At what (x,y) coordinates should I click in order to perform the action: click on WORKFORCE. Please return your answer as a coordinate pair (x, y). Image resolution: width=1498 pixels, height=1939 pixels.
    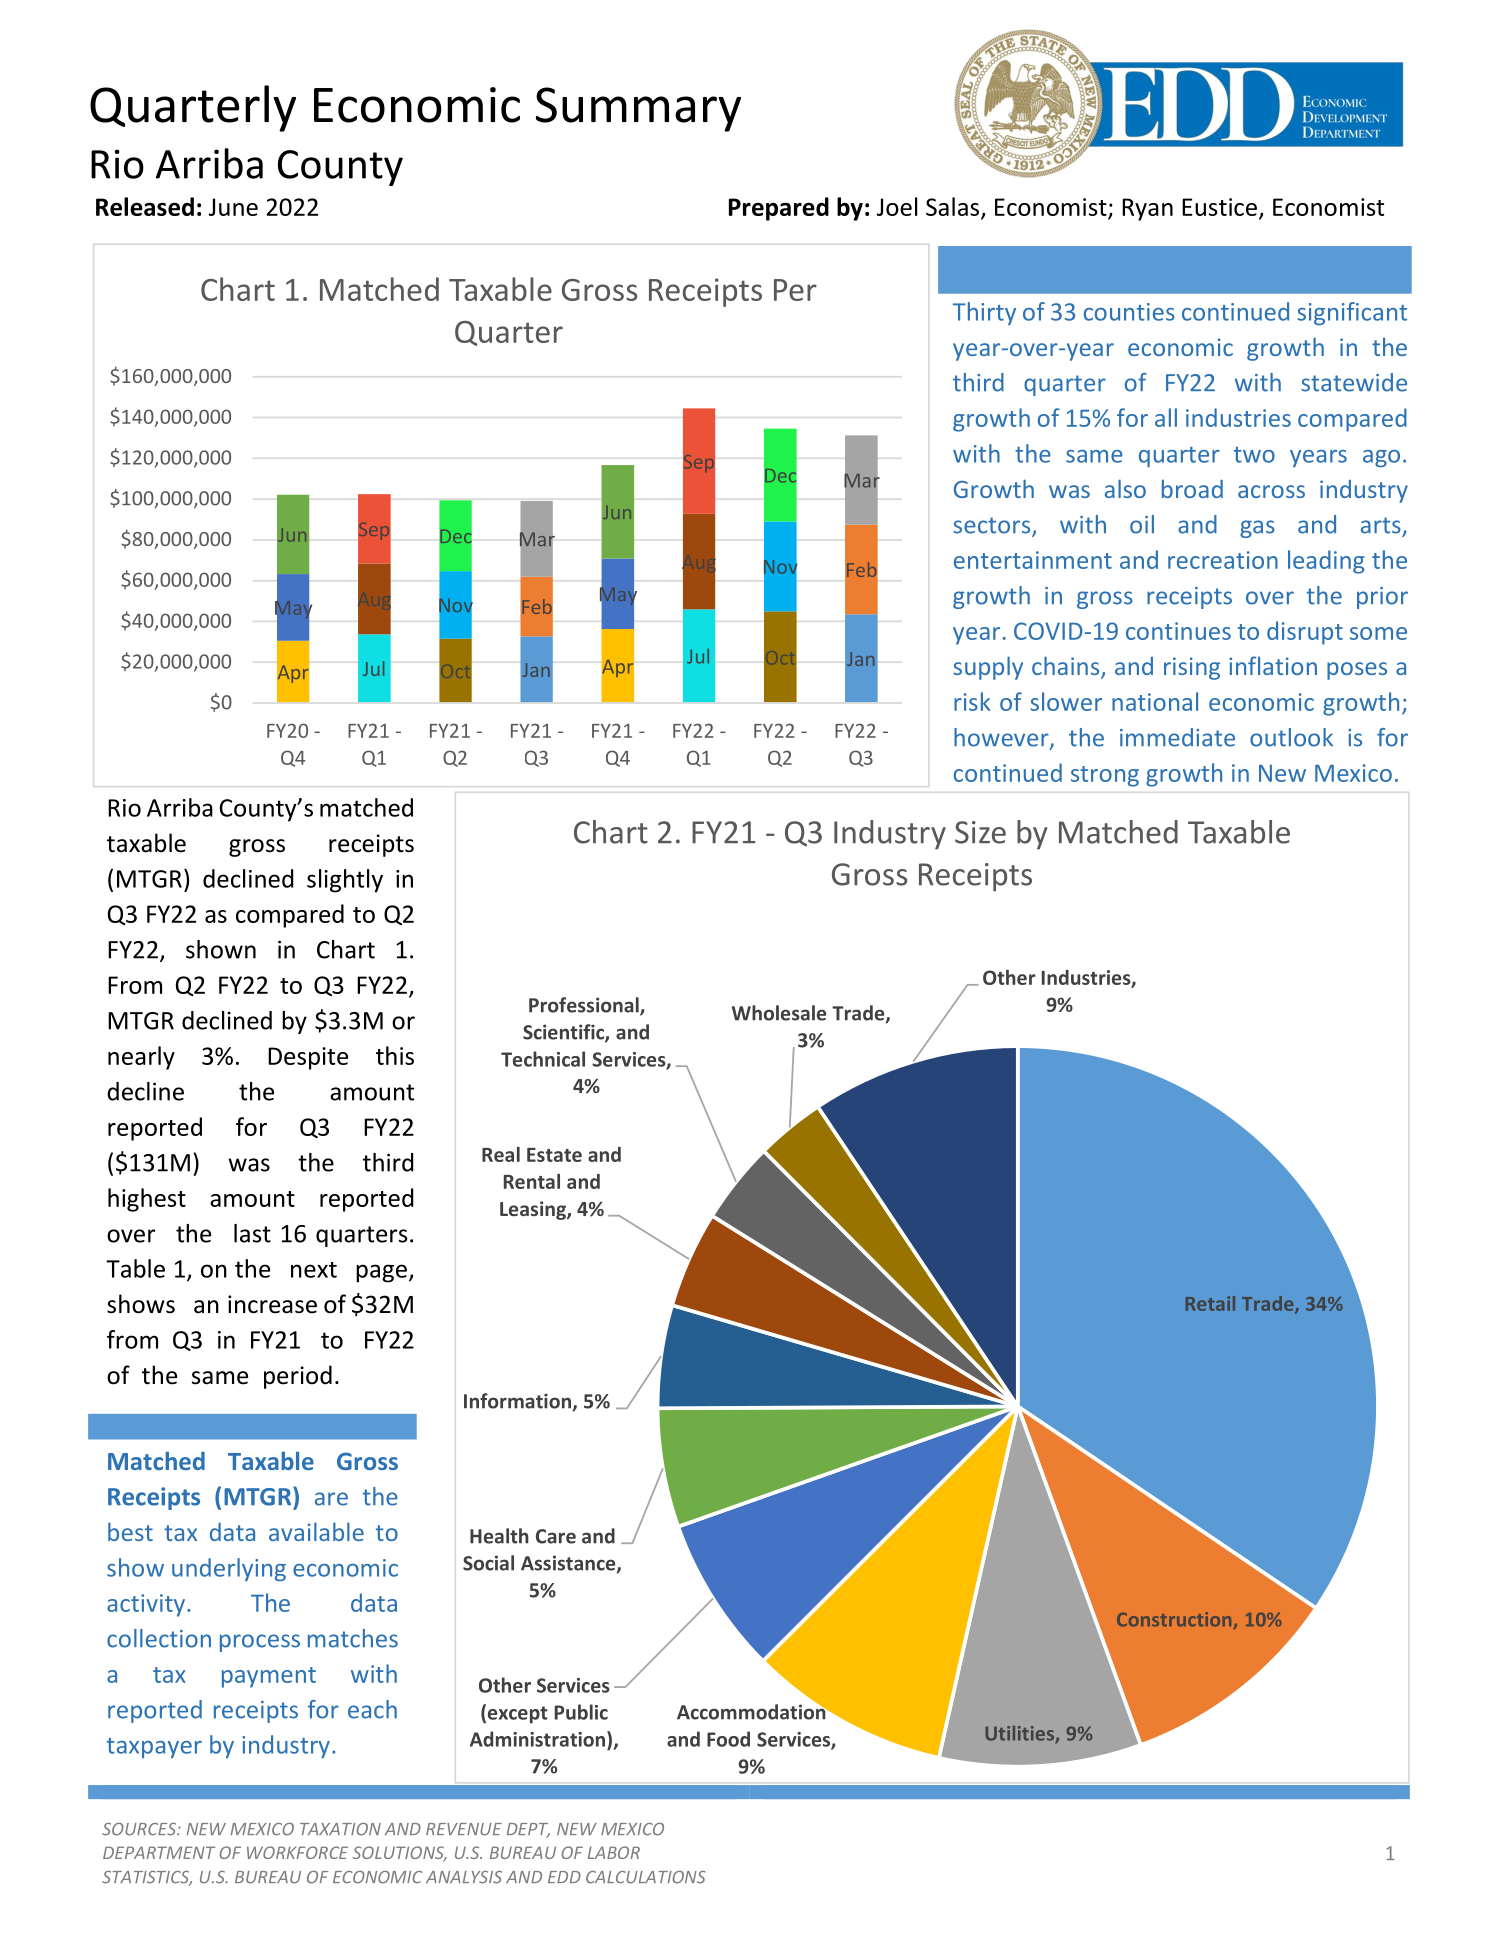
    Looking at the image, I should click on (297, 1852).
